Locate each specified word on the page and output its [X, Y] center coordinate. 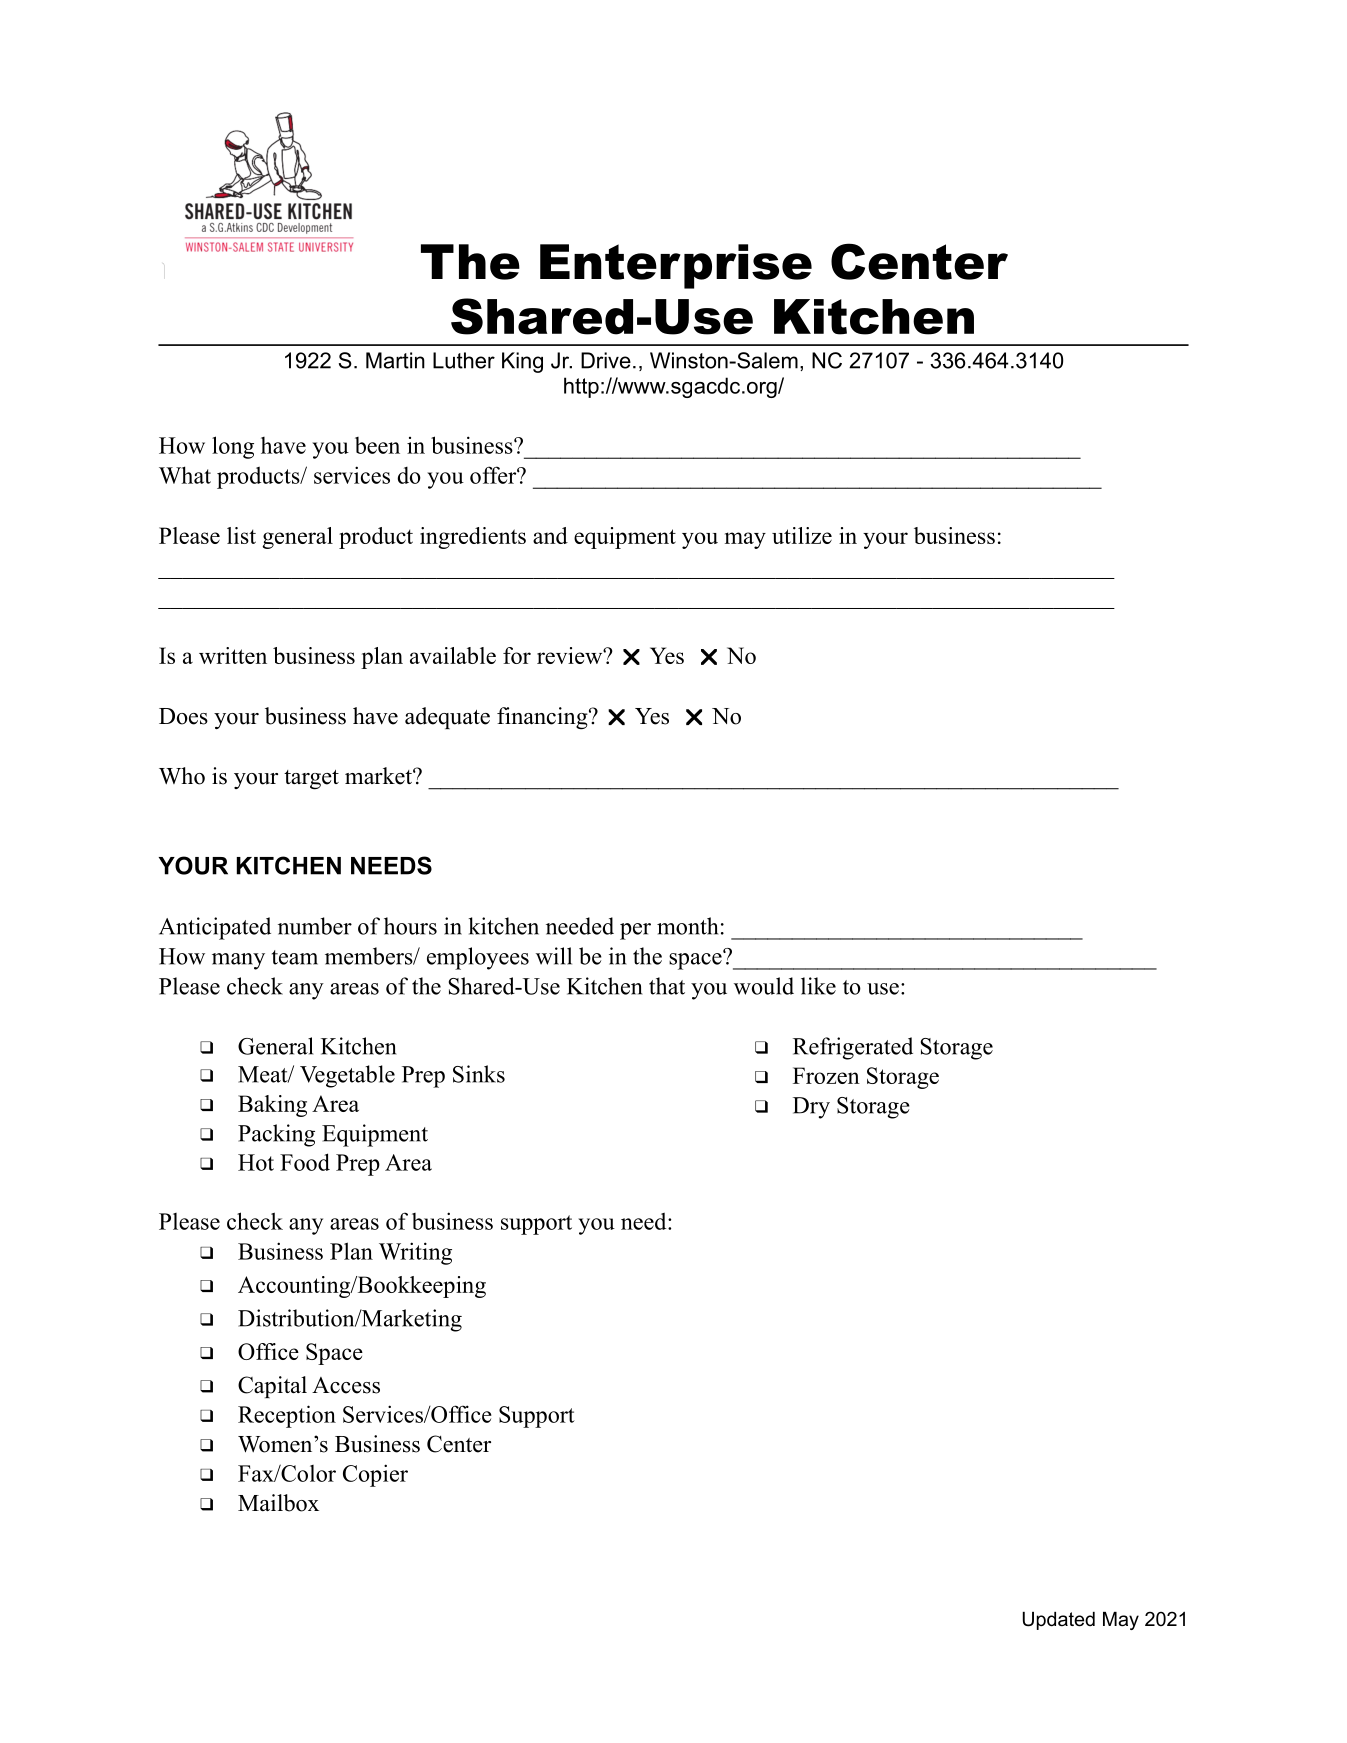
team [295, 957]
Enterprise [676, 266]
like [818, 986]
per [635, 931]
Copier [375, 1475]
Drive [606, 360]
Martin [395, 360]
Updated [1059, 1621]
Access [346, 1385]
